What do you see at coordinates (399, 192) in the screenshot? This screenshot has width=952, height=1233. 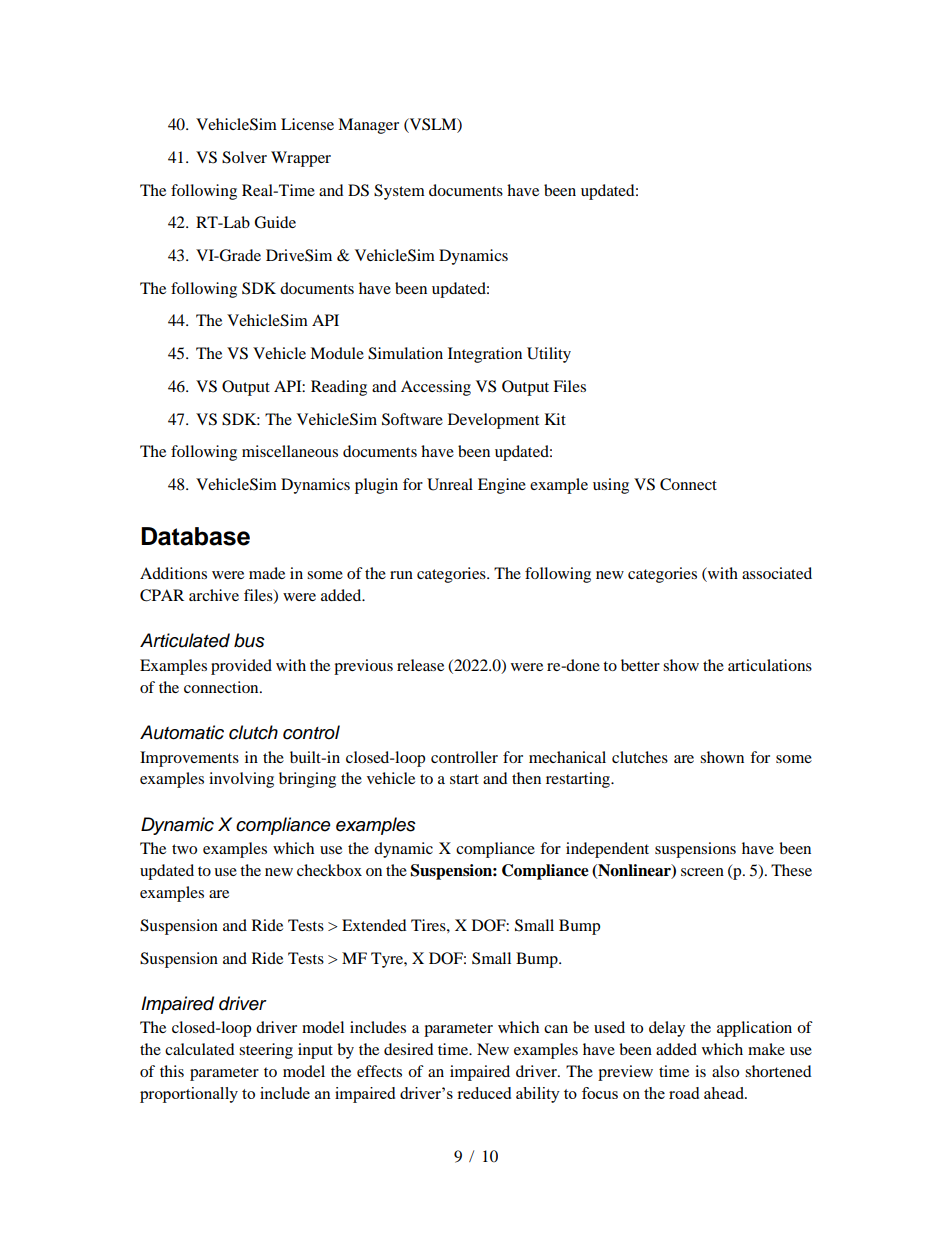 I see `System` at bounding box center [399, 192].
